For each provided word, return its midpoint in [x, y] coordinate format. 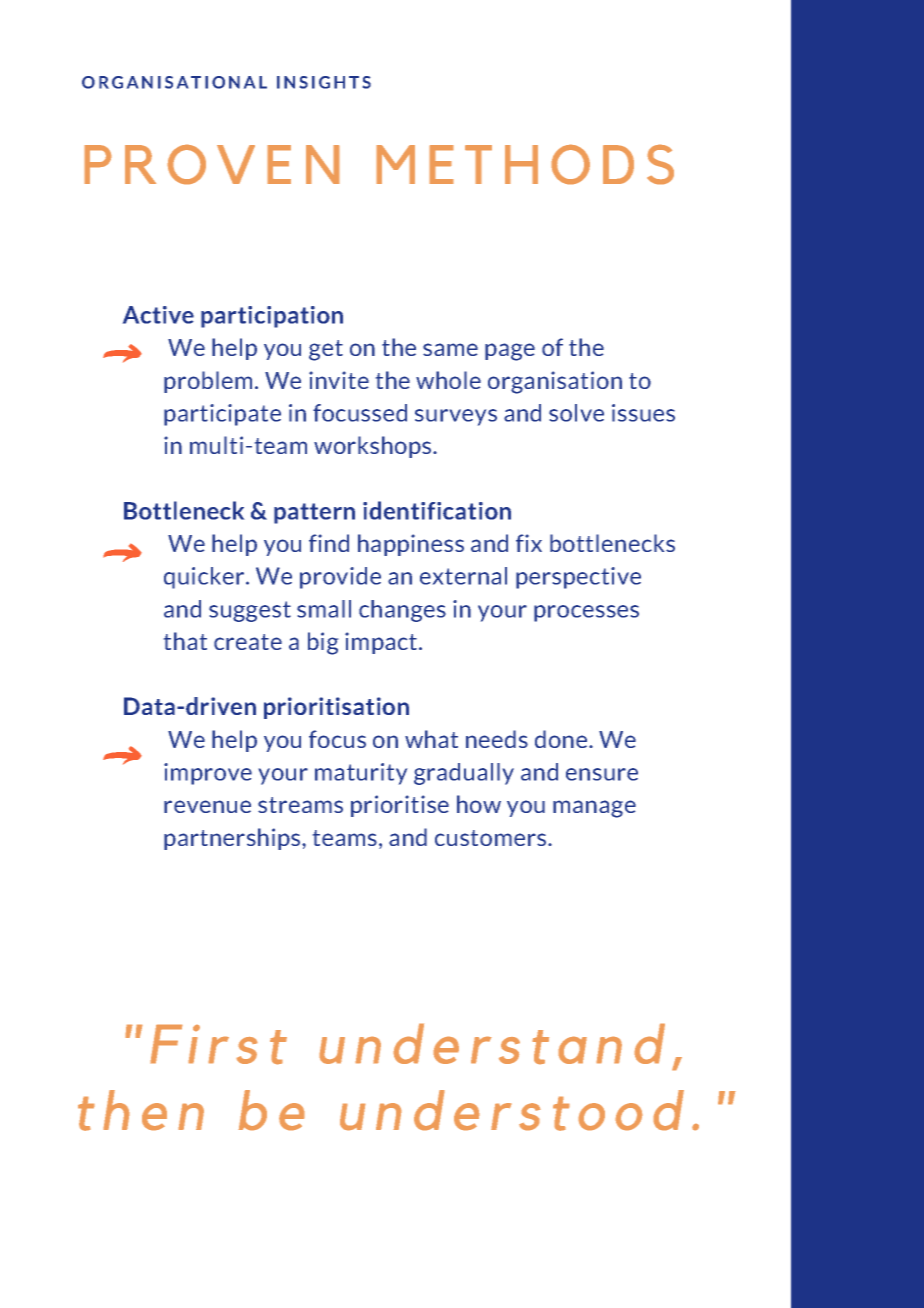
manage [594, 809]
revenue [207, 806]
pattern [314, 513]
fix [529, 543]
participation [272, 317]
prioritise [400, 806]
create [248, 642]
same [450, 349]
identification [437, 510]
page [510, 352]
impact [381, 643]
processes [586, 613]
